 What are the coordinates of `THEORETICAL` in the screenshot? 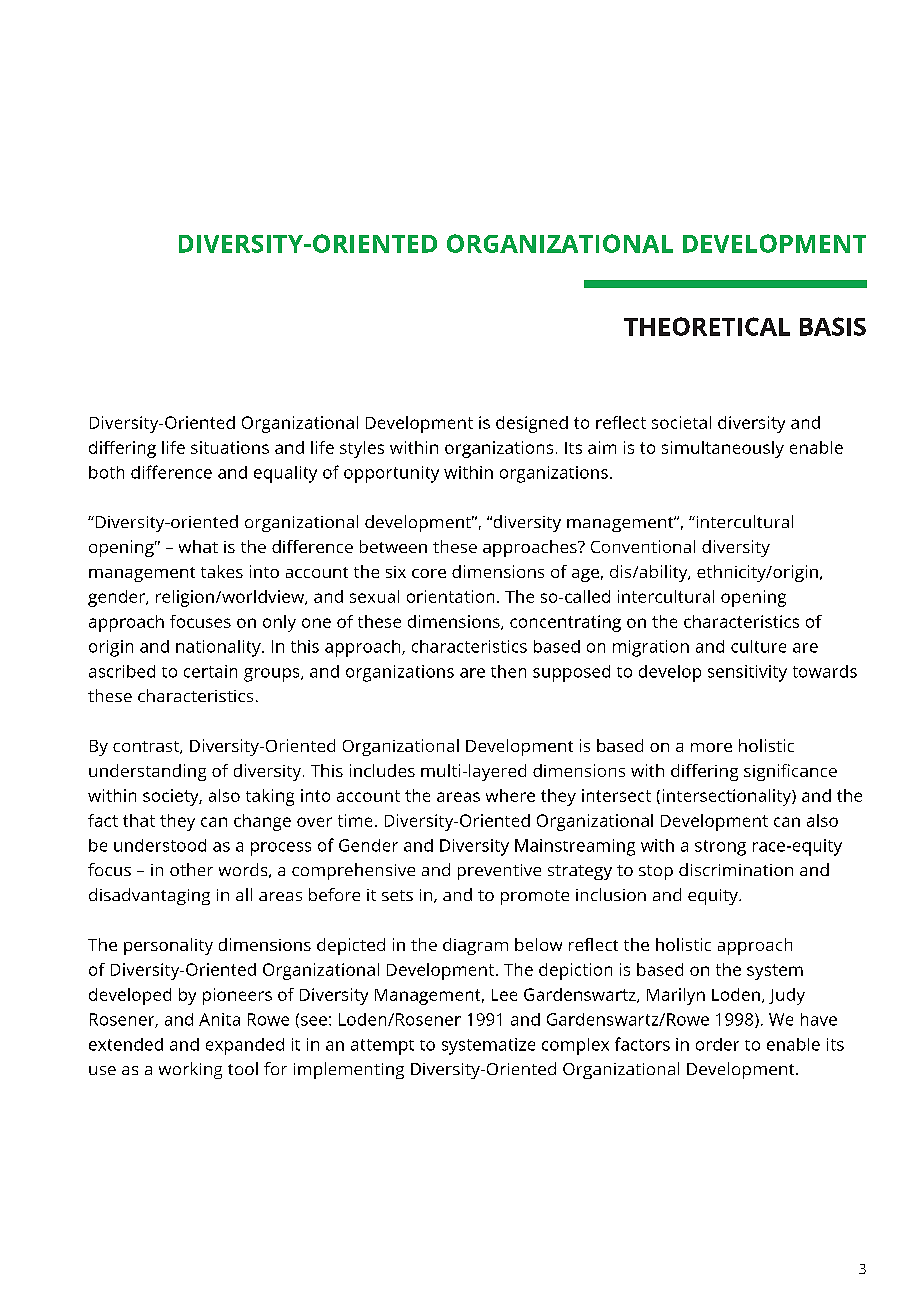 It's located at (707, 326).
